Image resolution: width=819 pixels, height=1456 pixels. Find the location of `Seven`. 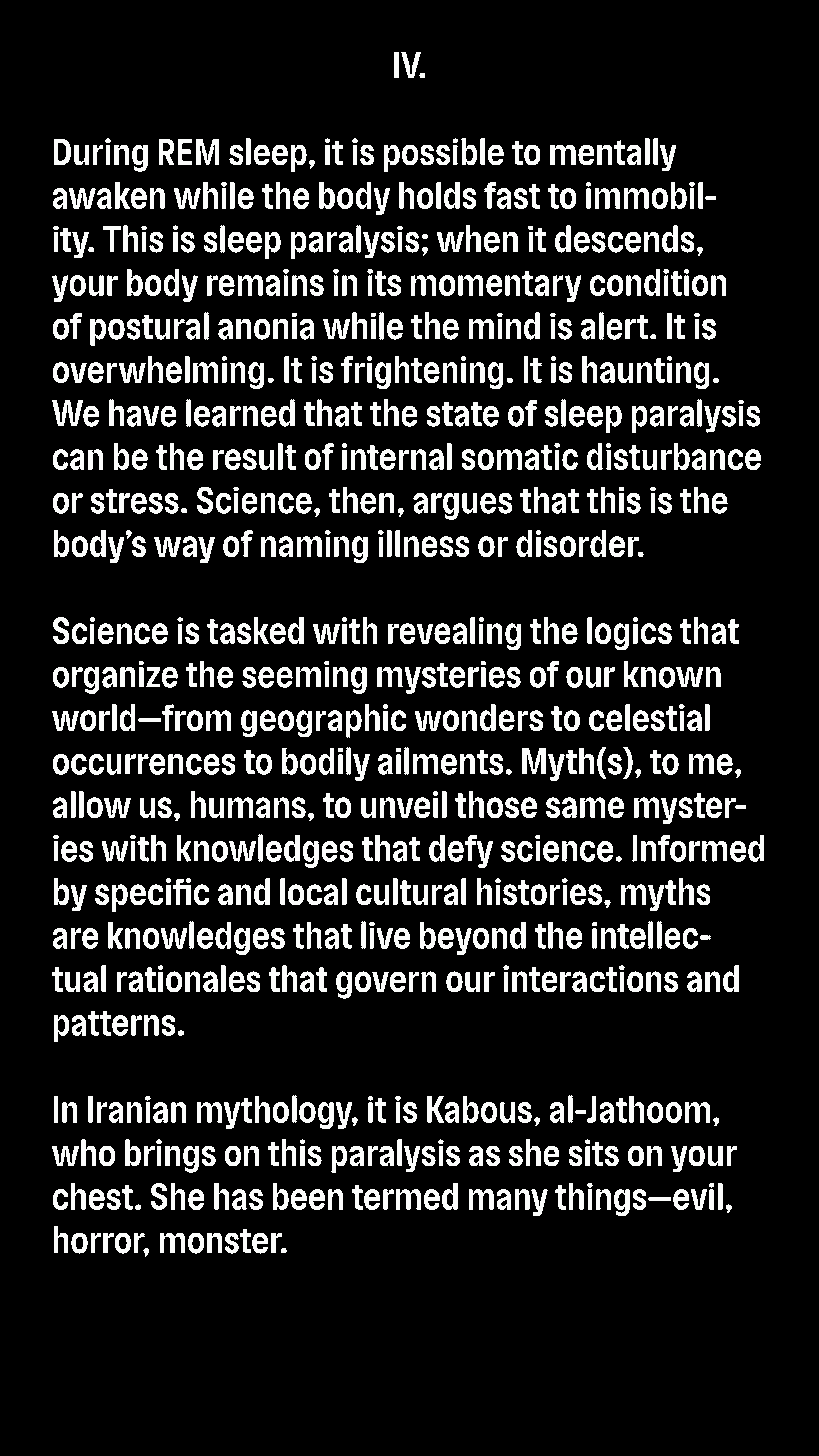

Seven is located at coordinates (276, 1391).
